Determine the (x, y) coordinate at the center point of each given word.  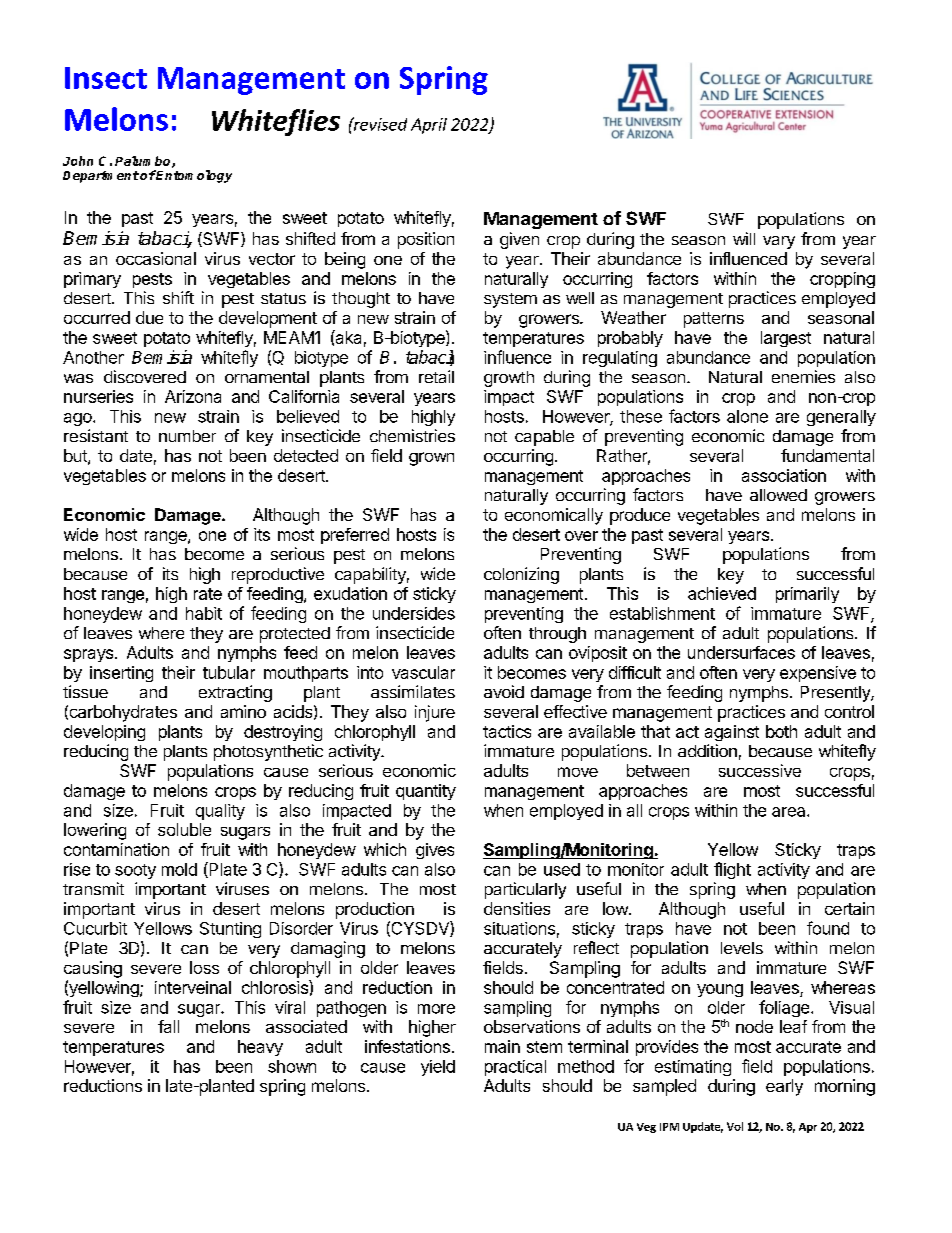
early (784, 1087)
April (429, 126)
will (744, 238)
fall (168, 1026)
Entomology (193, 176)
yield (438, 1068)
